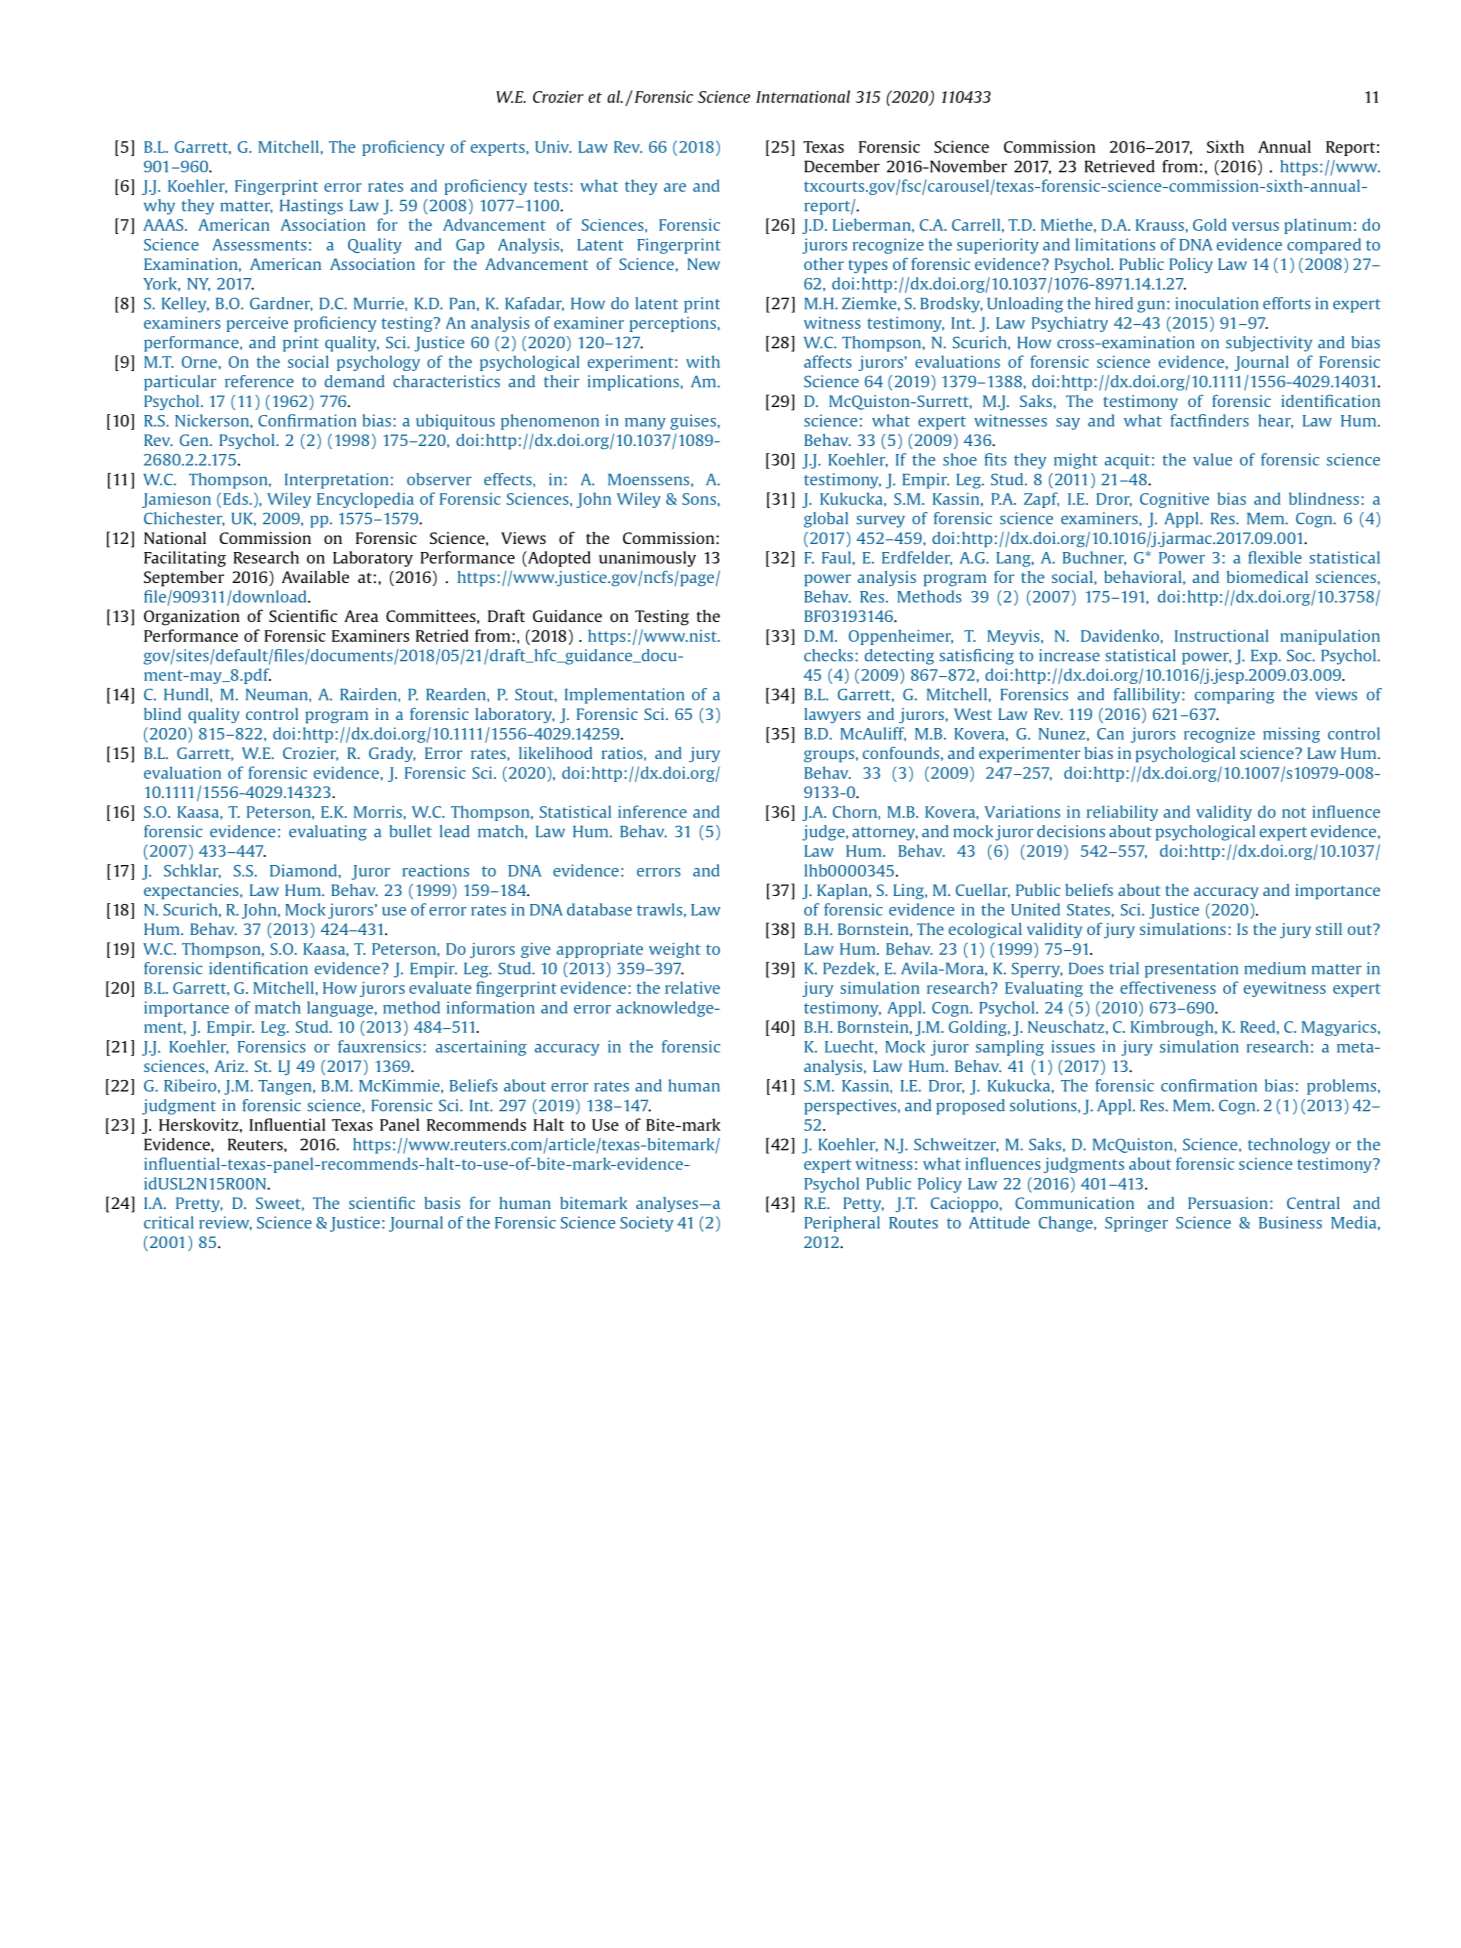 The image size is (1461, 1948). Describe the element at coordinates (1228, 1203) in the screenshot. I see `Persuasion` at that location.
